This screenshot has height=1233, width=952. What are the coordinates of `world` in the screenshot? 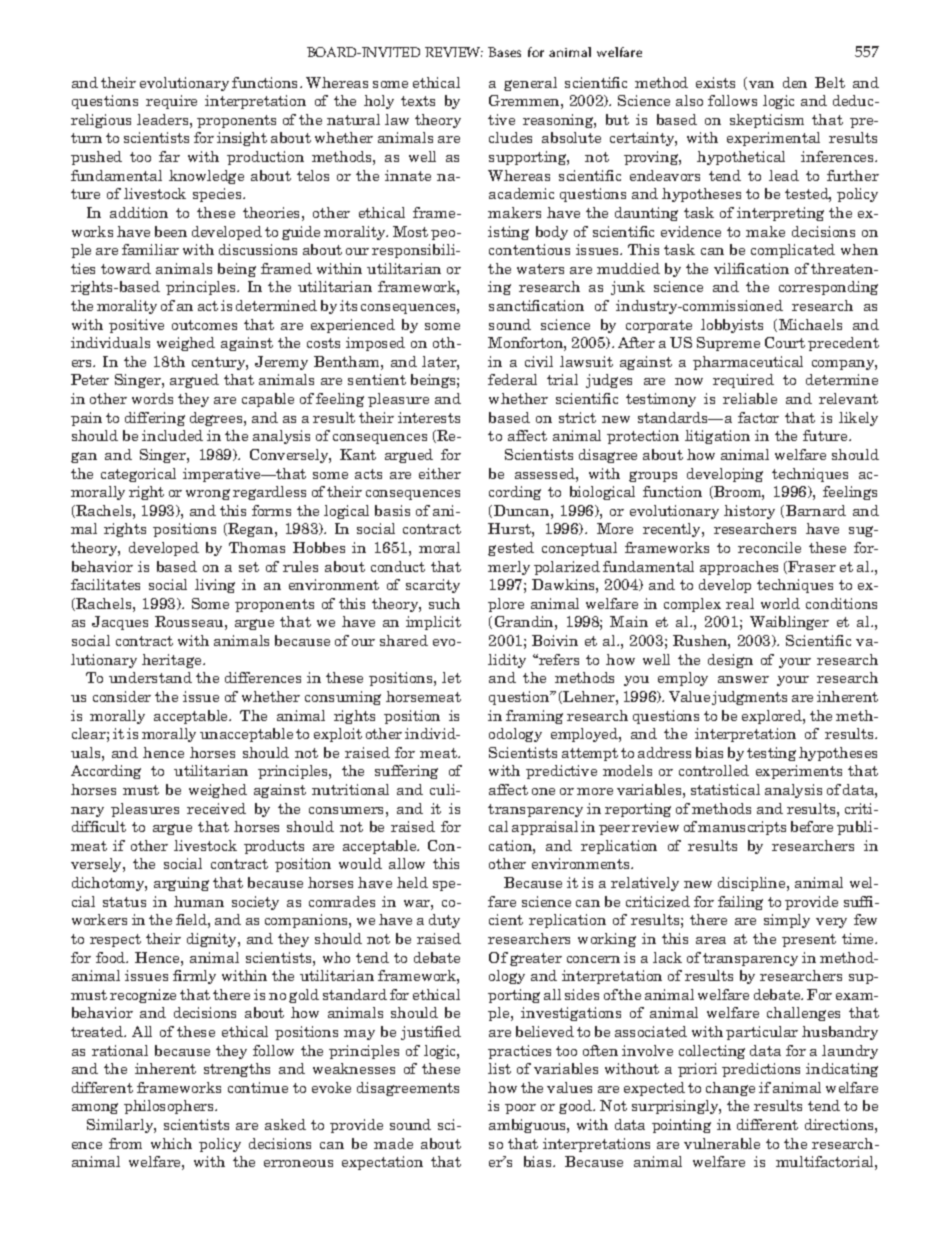 It's located at (780, 603).
